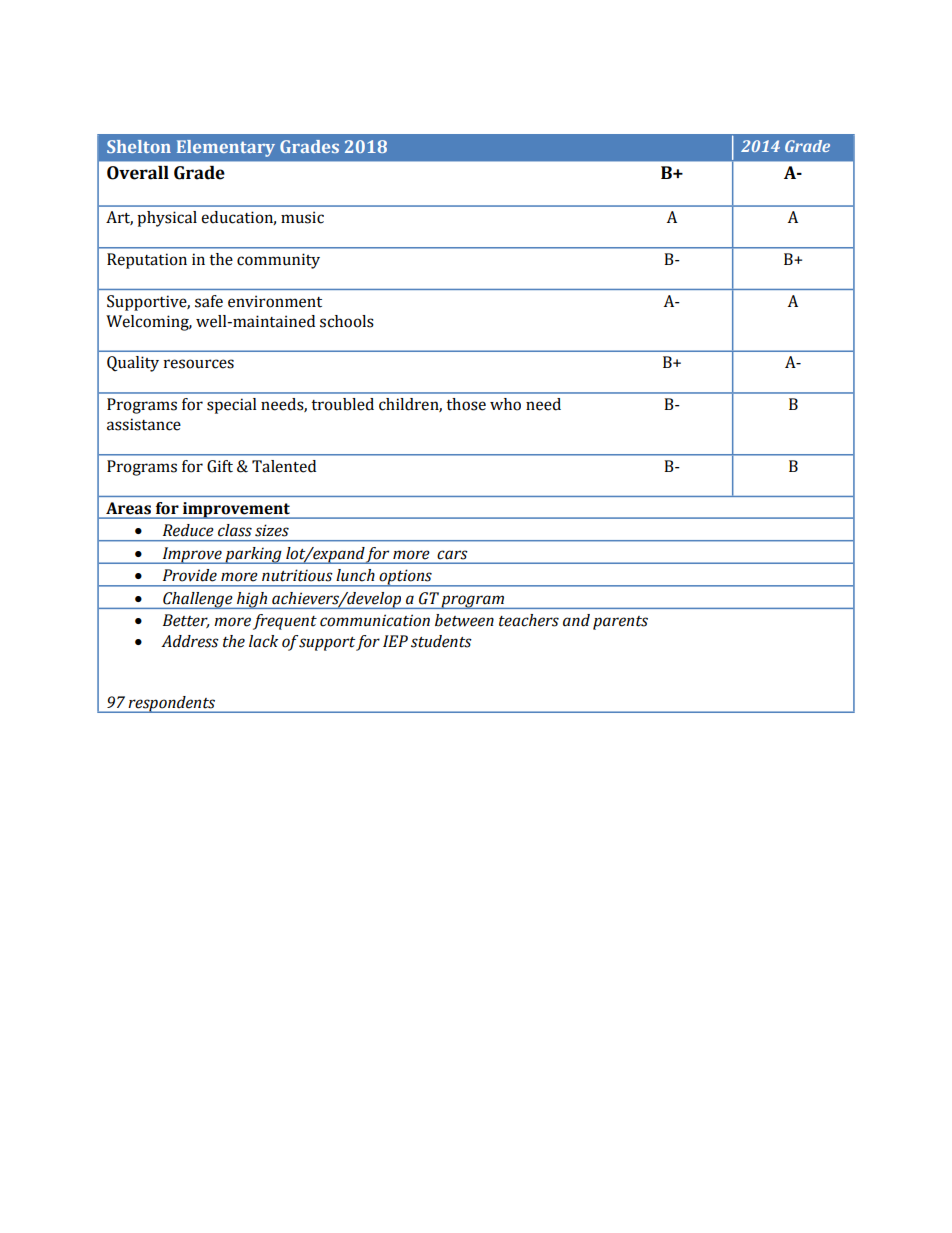 This screenshot has width=952, height=1233. What do you see at coordinates (302, 217) in the screenshot?
I see `music` at bounding box center [302, 217].
